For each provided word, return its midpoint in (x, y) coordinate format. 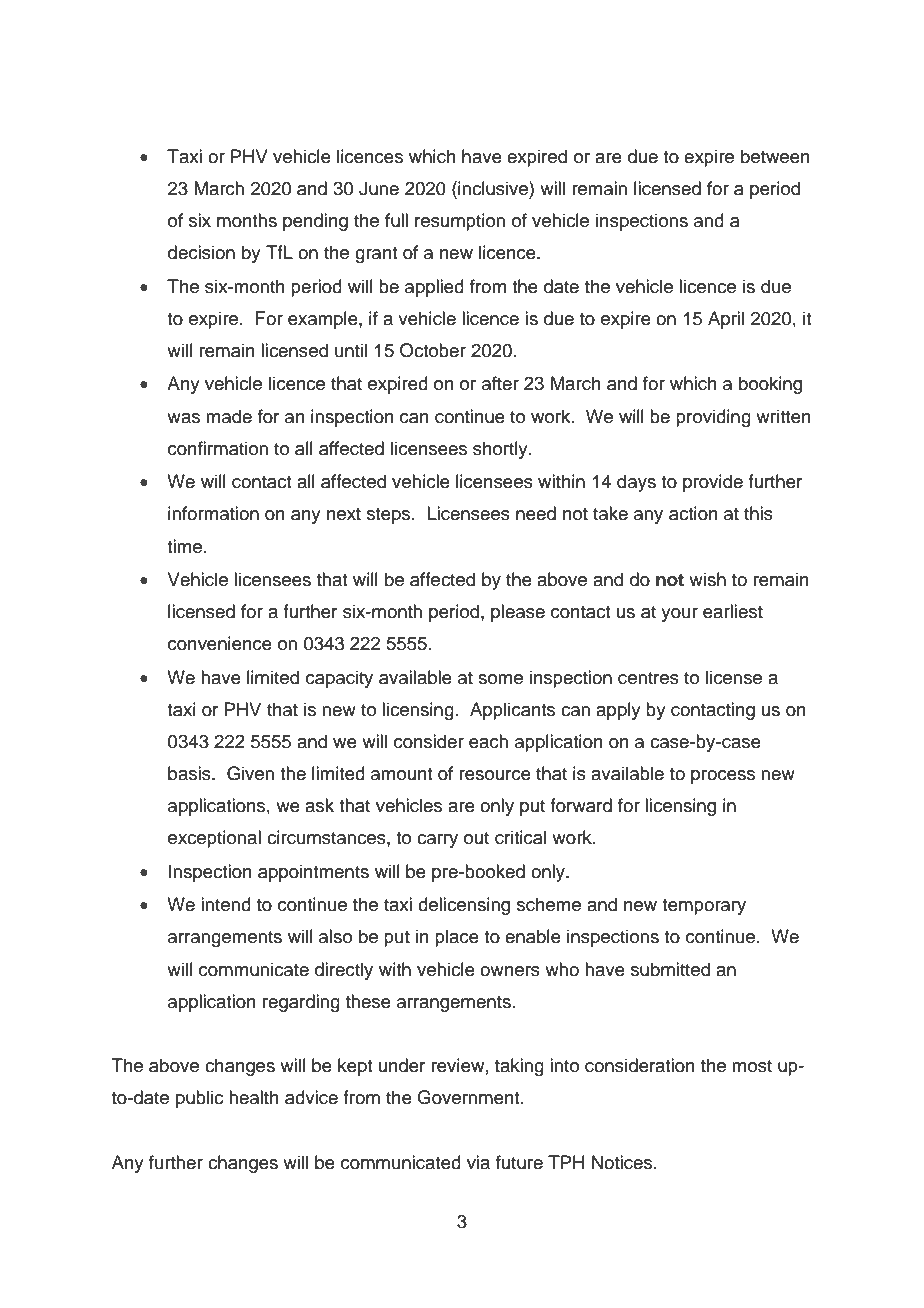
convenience (220, 643)
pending (315, 222)
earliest (733, 611)
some (500, 679)
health (254, 1097)
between (775, 156)
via (478, 1162)
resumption (460, 222)
